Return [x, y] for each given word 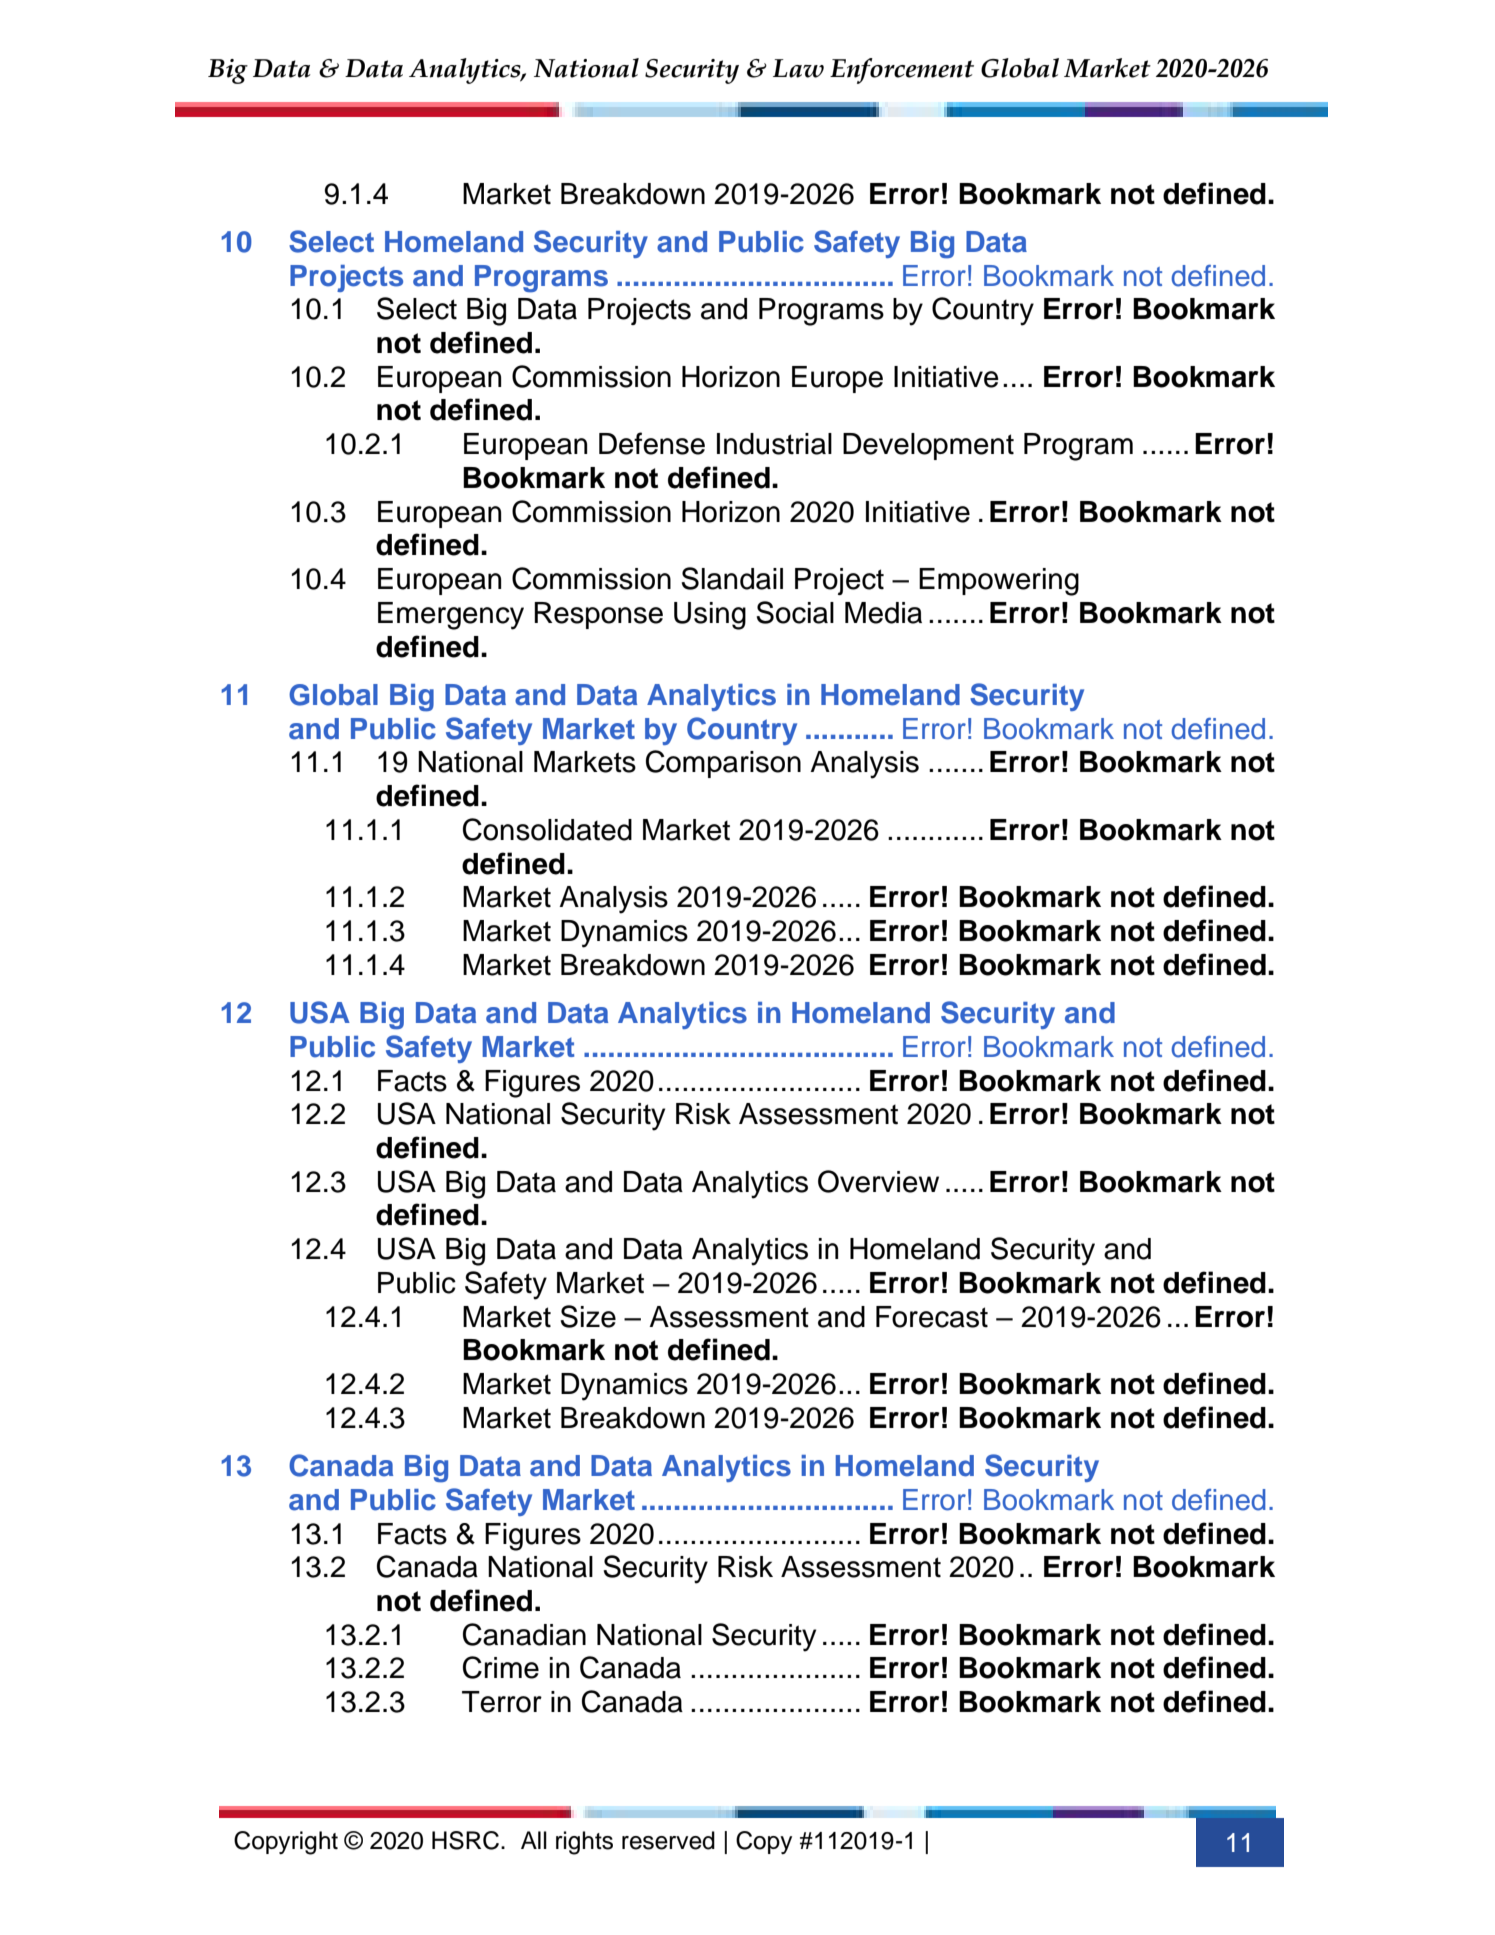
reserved [668, 1840]
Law [798, 68]
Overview [878, 1181]
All [534, 1840]
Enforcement [902, 71]
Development [928, 446]
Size [588, 1316]
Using [710, 616]
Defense [652, 443]
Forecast [932, 1317]
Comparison [723, 764]
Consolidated [547, 829]
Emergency [451, 616]
